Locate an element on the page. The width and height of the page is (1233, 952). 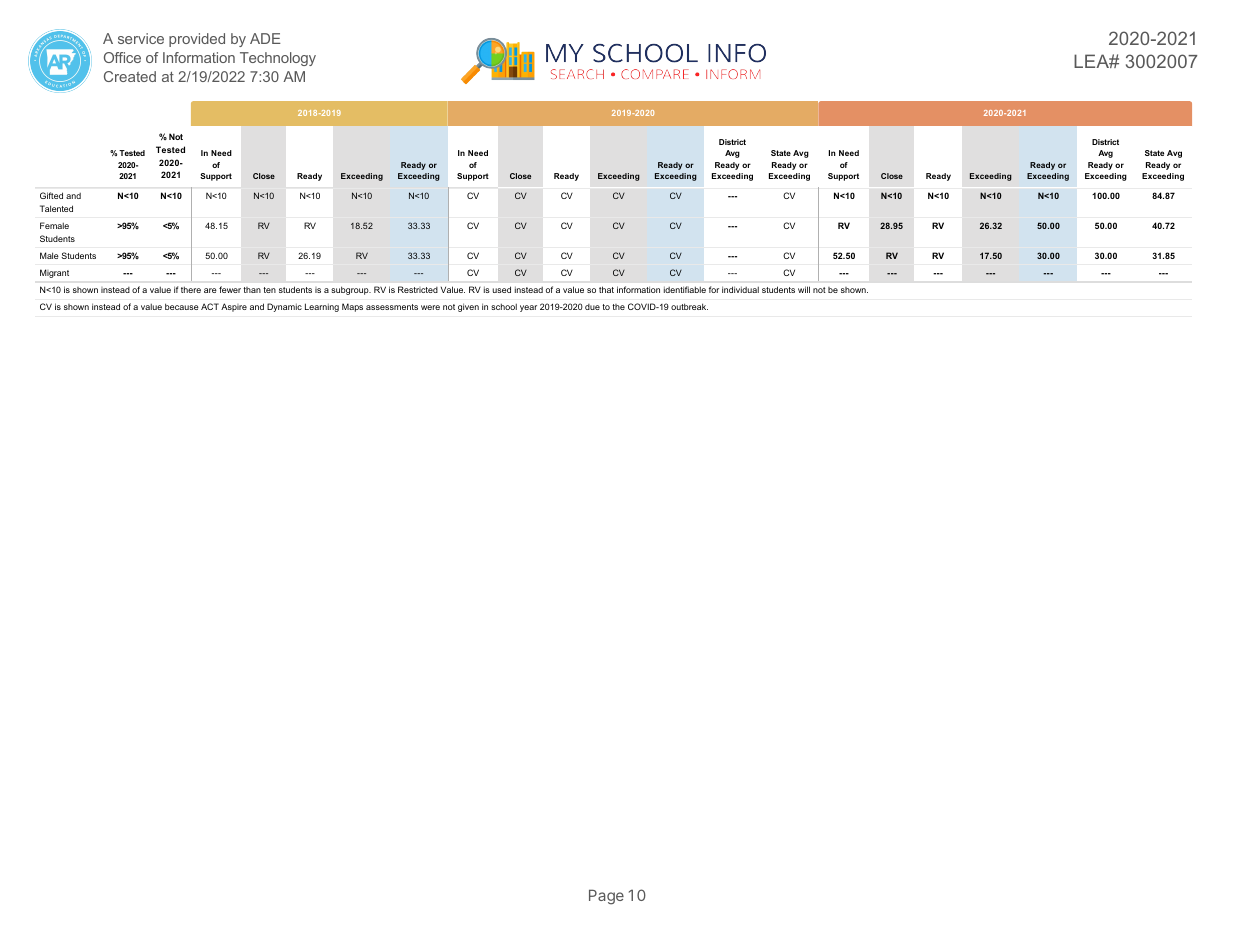
Office is located at coordinates (122, 57).
